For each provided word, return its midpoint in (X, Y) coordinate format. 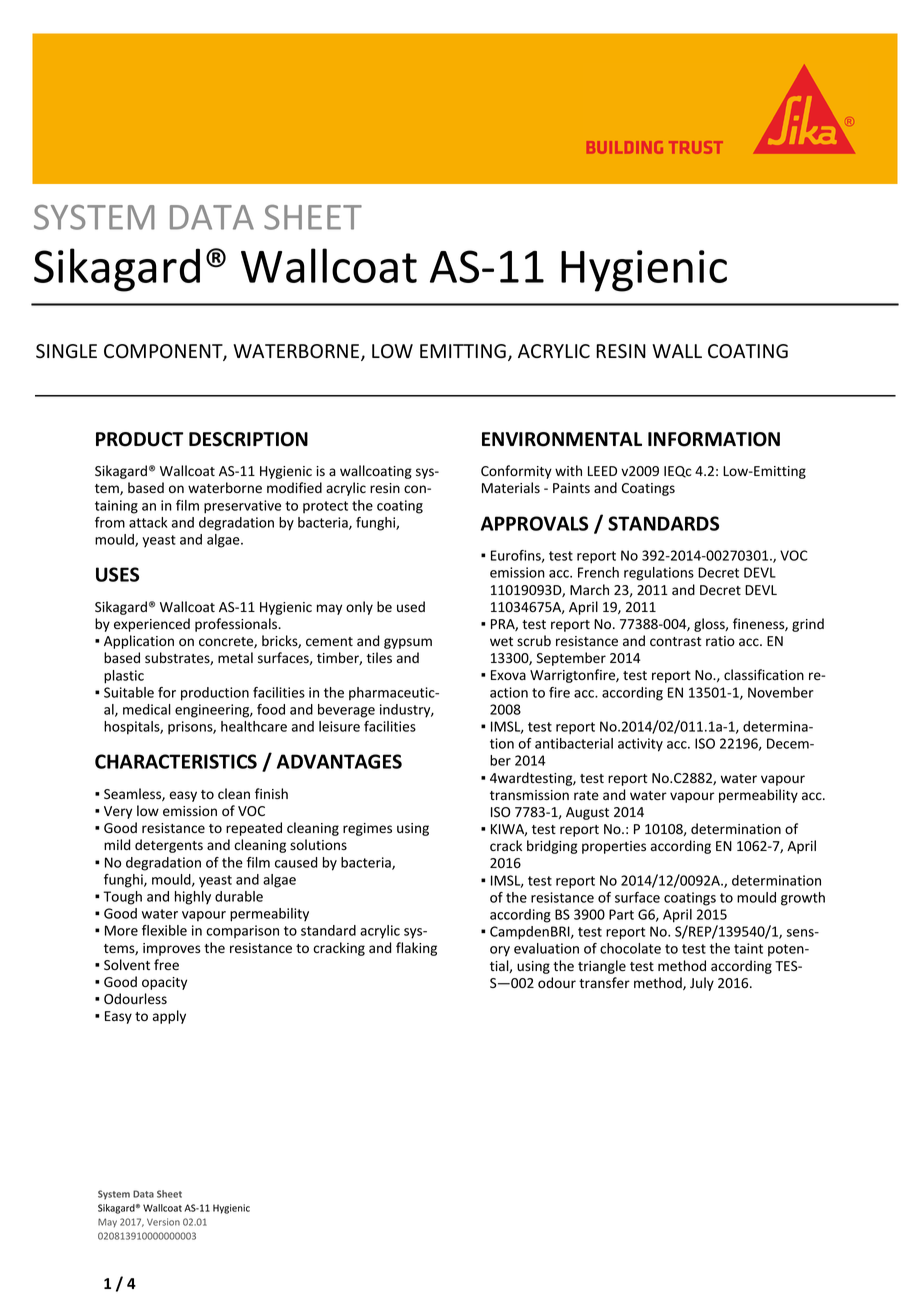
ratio (720, 641)
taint (748, 948)
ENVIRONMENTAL (562, 439)
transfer (604, 983)
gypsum (408, 643)
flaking (416, 949)
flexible (164, 930)
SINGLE (66, 351)
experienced (152, 625)
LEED (602, 471)
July (702, 984)
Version (163, 1222)
